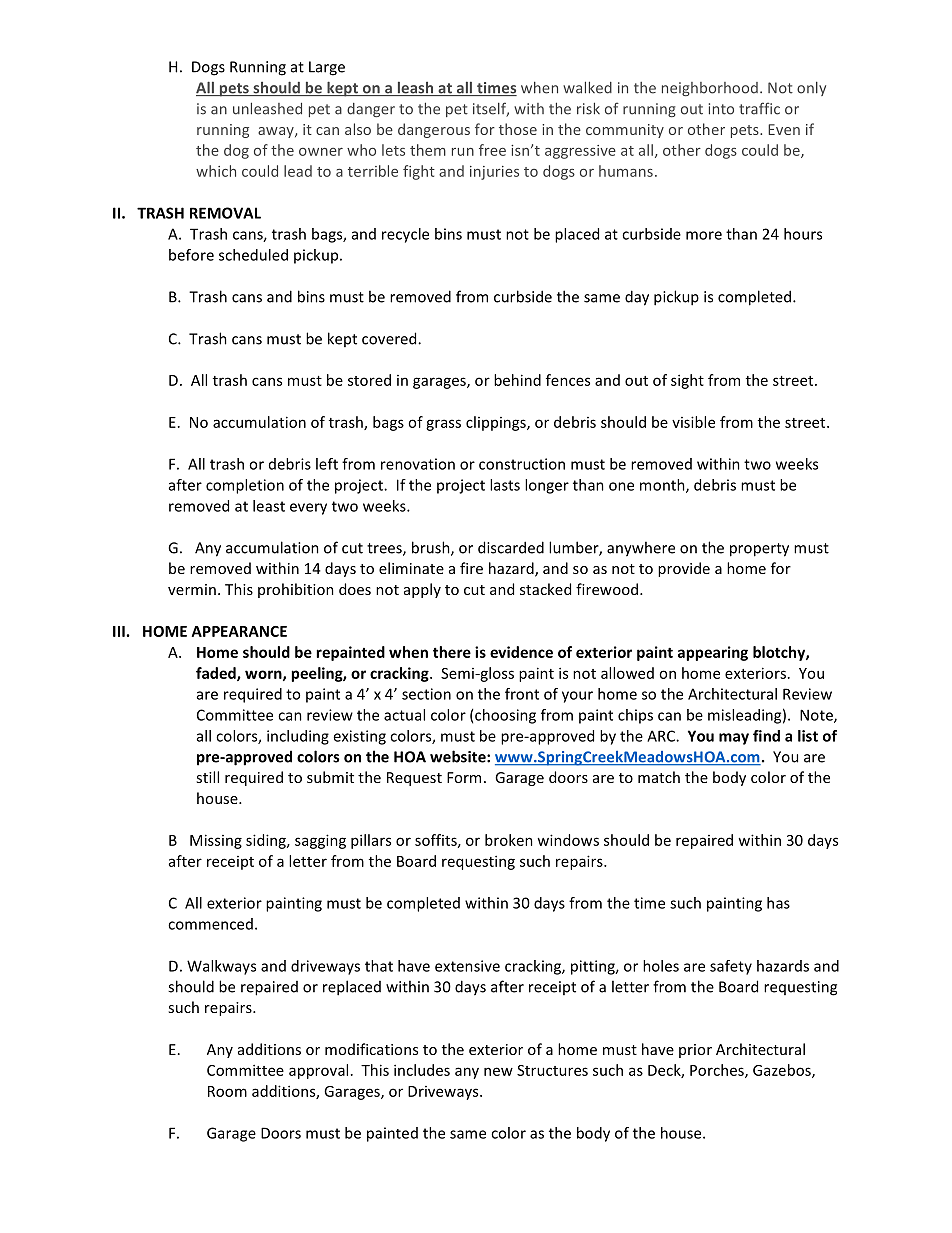 Image resolution: width=952 pixels, height=1233 pixels. Describe the element at coordinates (277, 132) in the image. I see `away` at that location.
